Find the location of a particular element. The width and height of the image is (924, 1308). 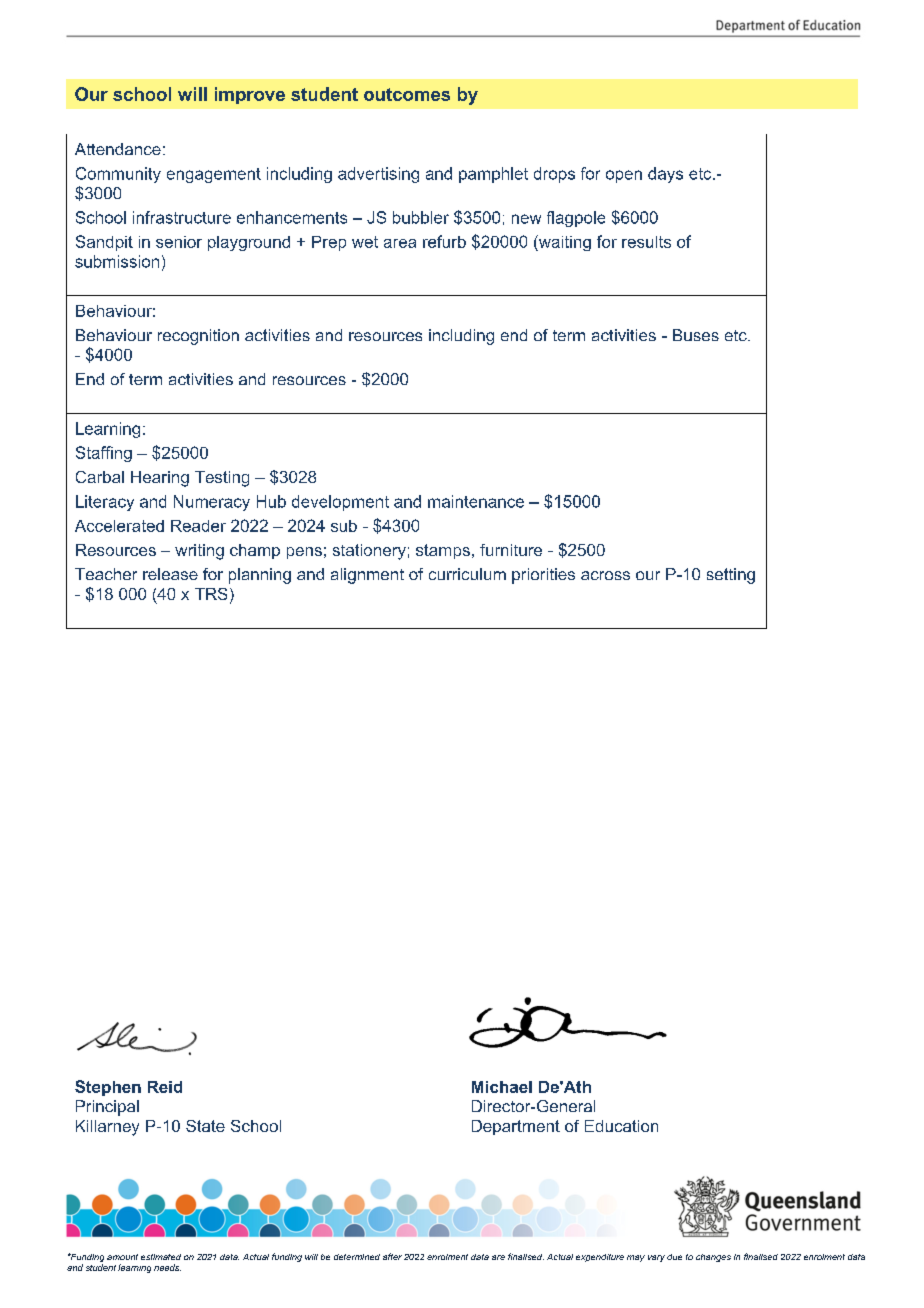

Reid is located at coordinates (165, 1087).
